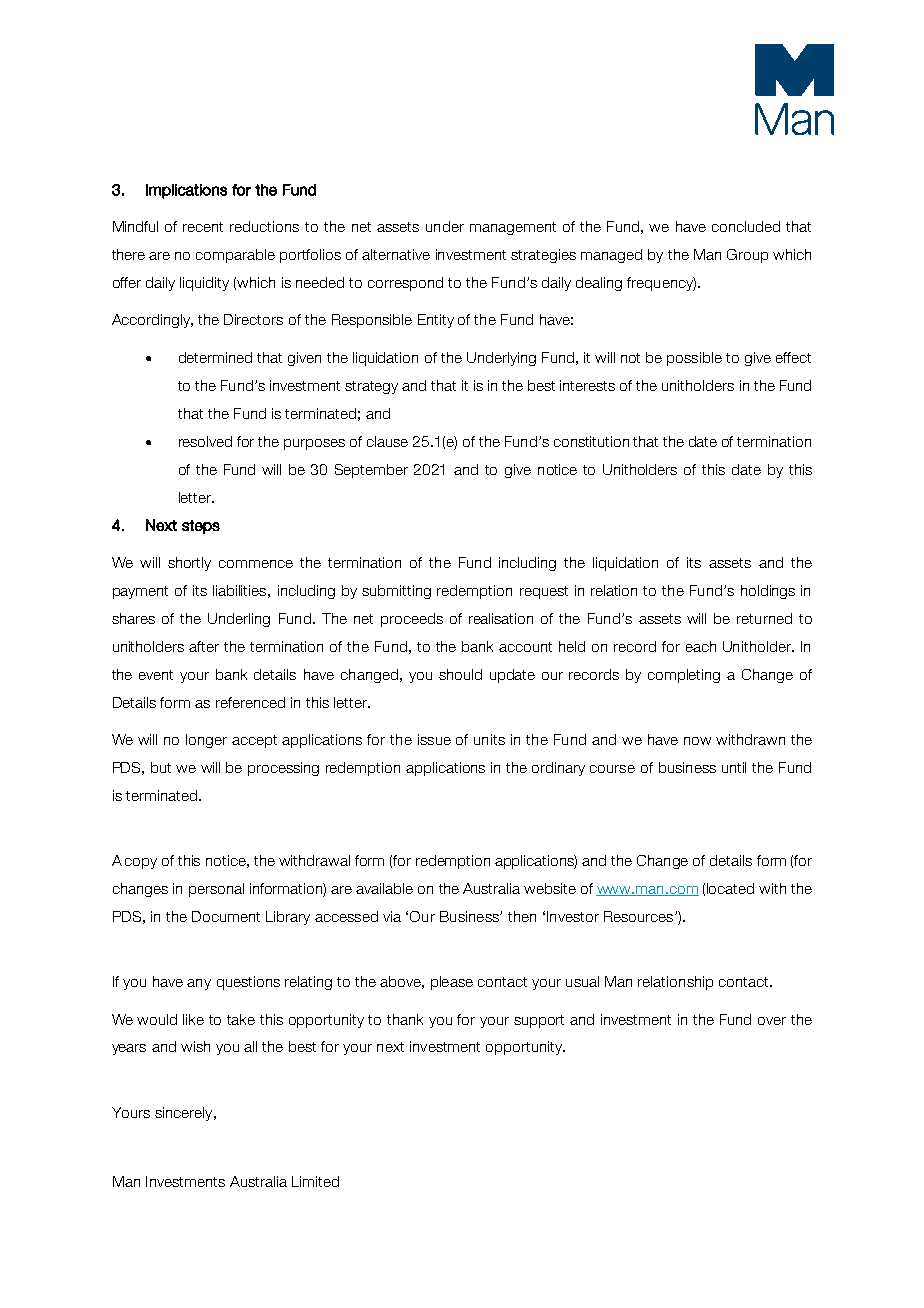 The image size is (924, 1308). Describe the element at coordinates (203, 227) in the document. I see `recent` at that location.
